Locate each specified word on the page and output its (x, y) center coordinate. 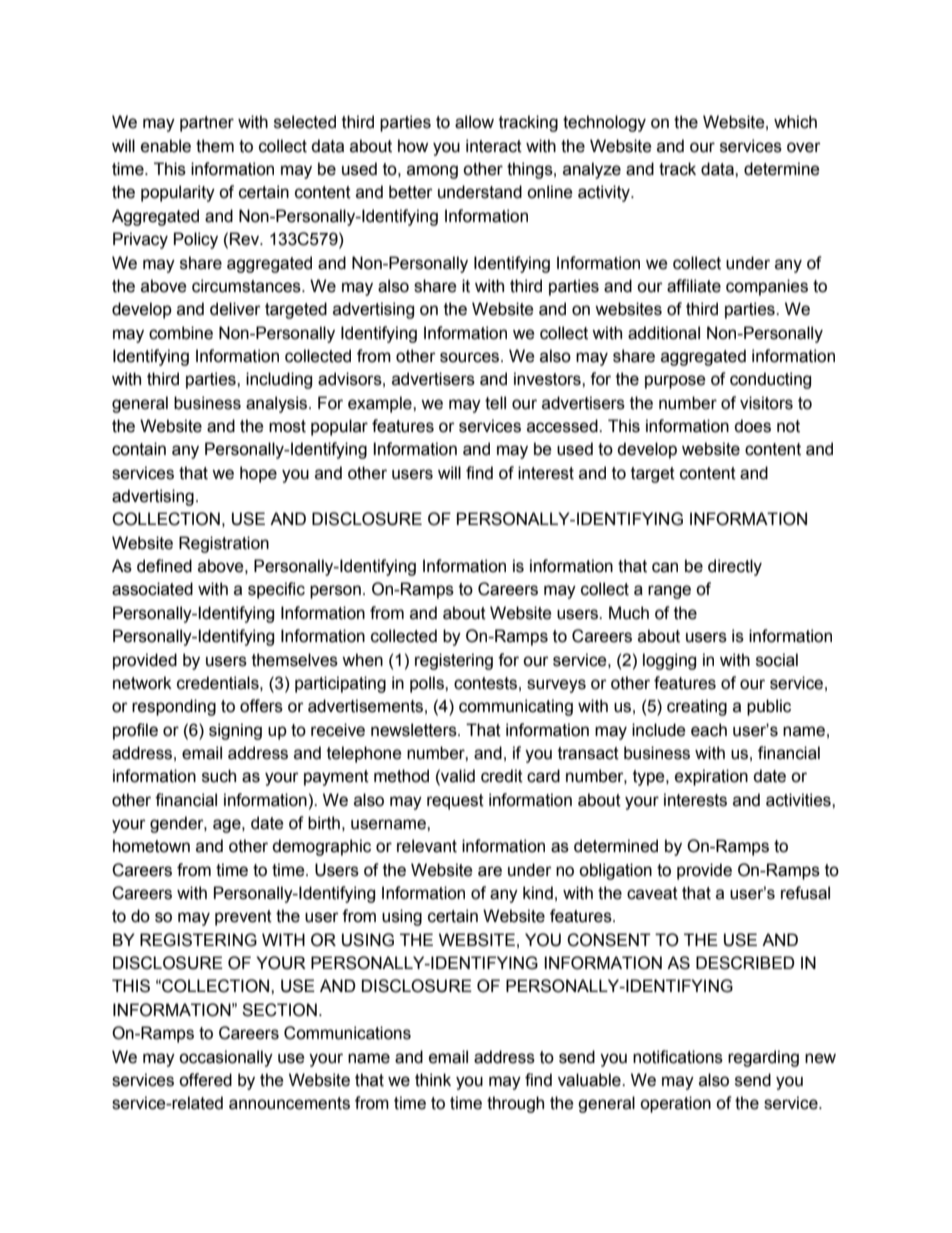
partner (207, 124)
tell (495, 403)
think (433, 1080)
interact (494, 146)
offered (205, 1080)
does (752, 426)
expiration (711, 777)
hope (258, 474)
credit (502, 776)
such (219, 776)
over (804, 147)
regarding (763, 1058)
